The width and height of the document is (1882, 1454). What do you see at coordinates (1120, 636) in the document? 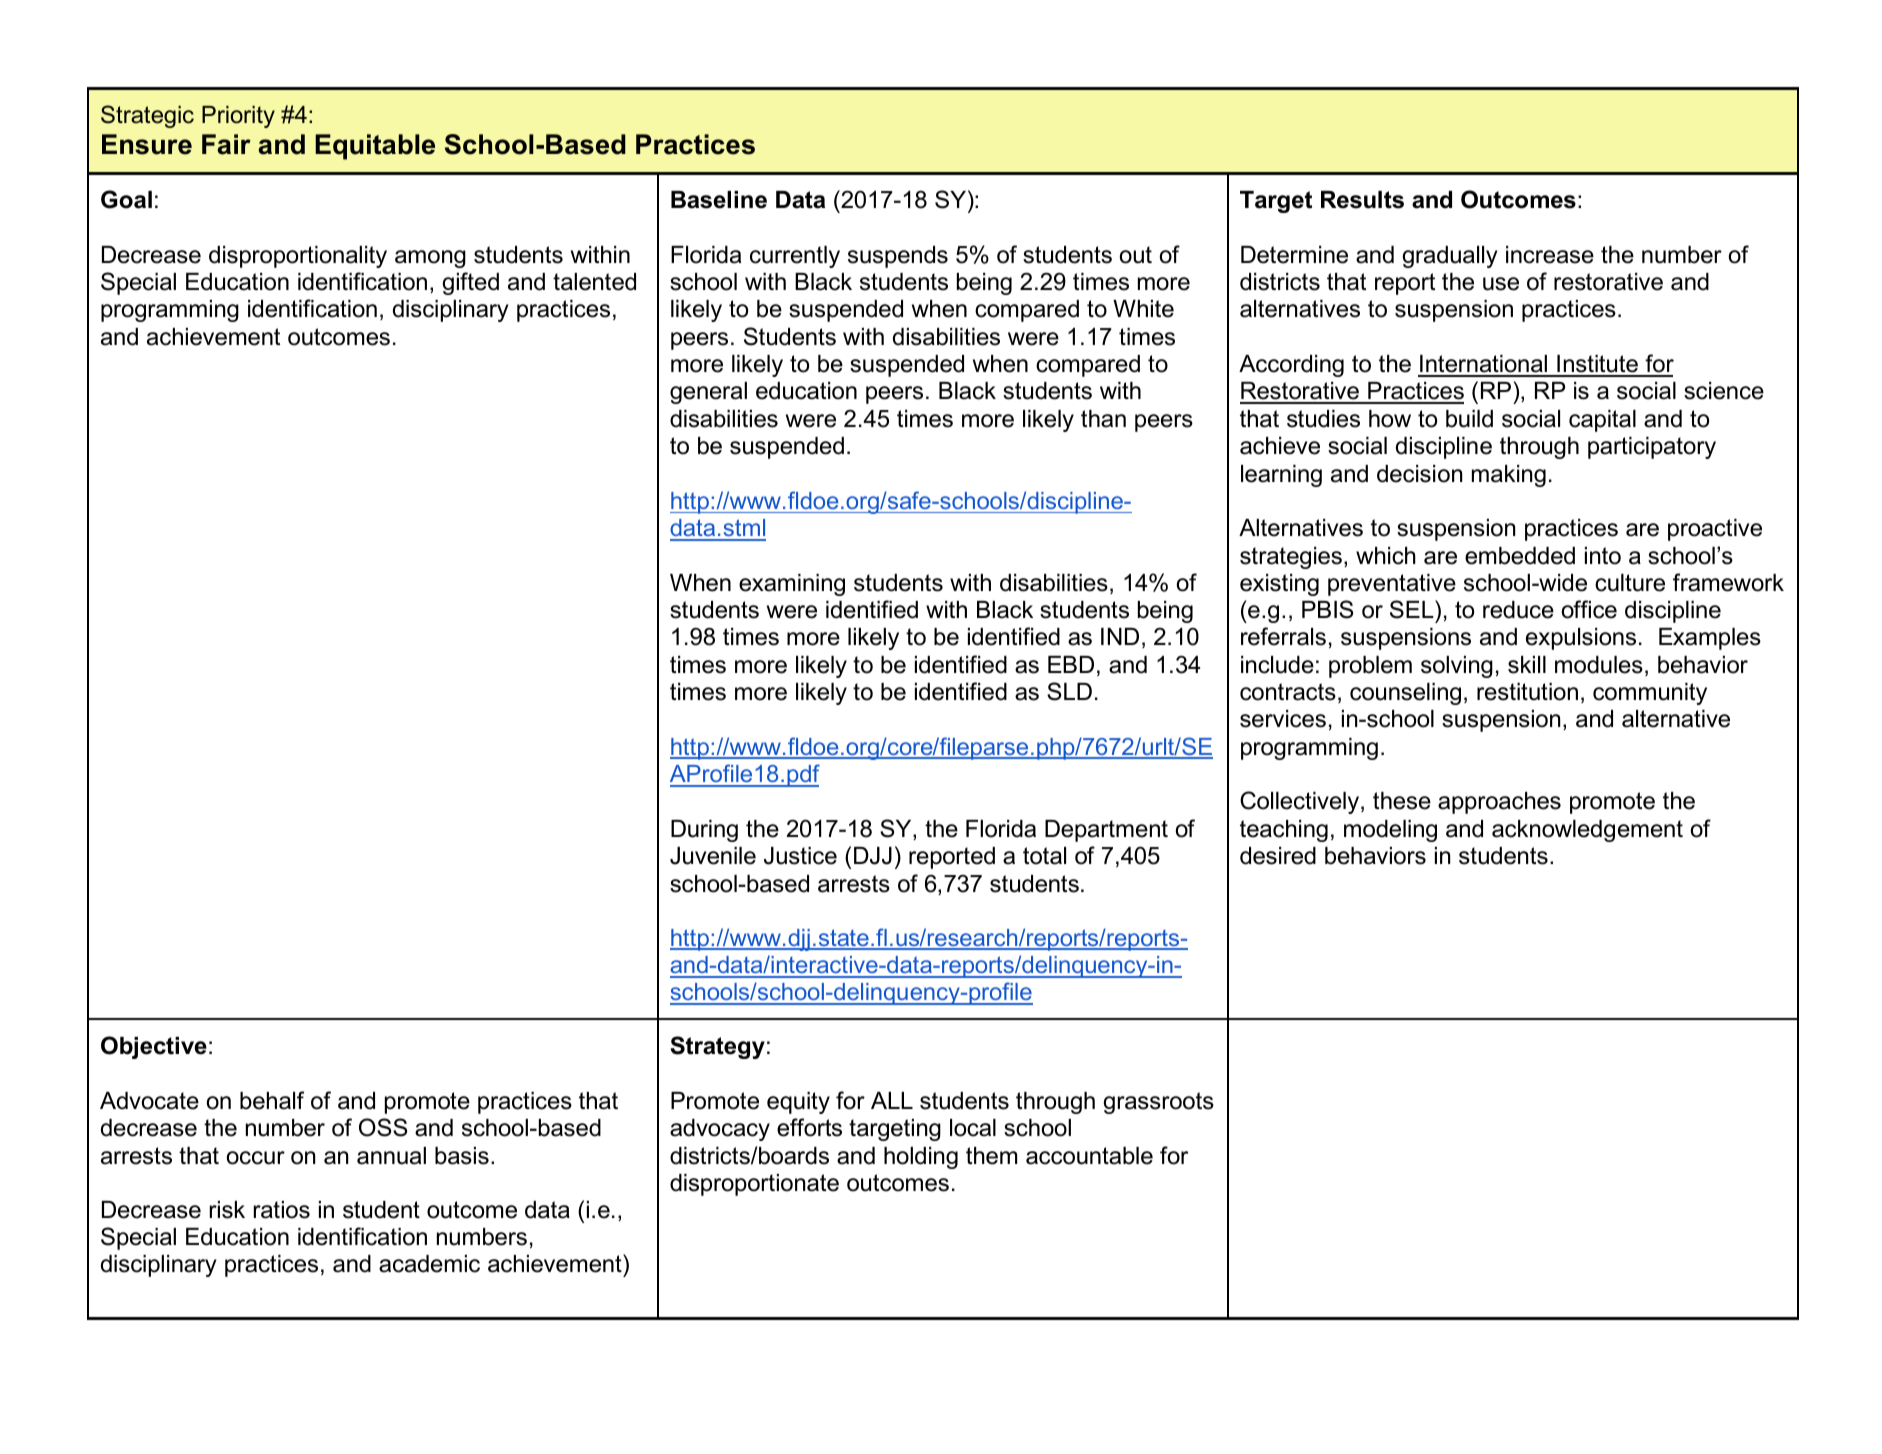
I see `IND` at bounding box center [1120, 636].
